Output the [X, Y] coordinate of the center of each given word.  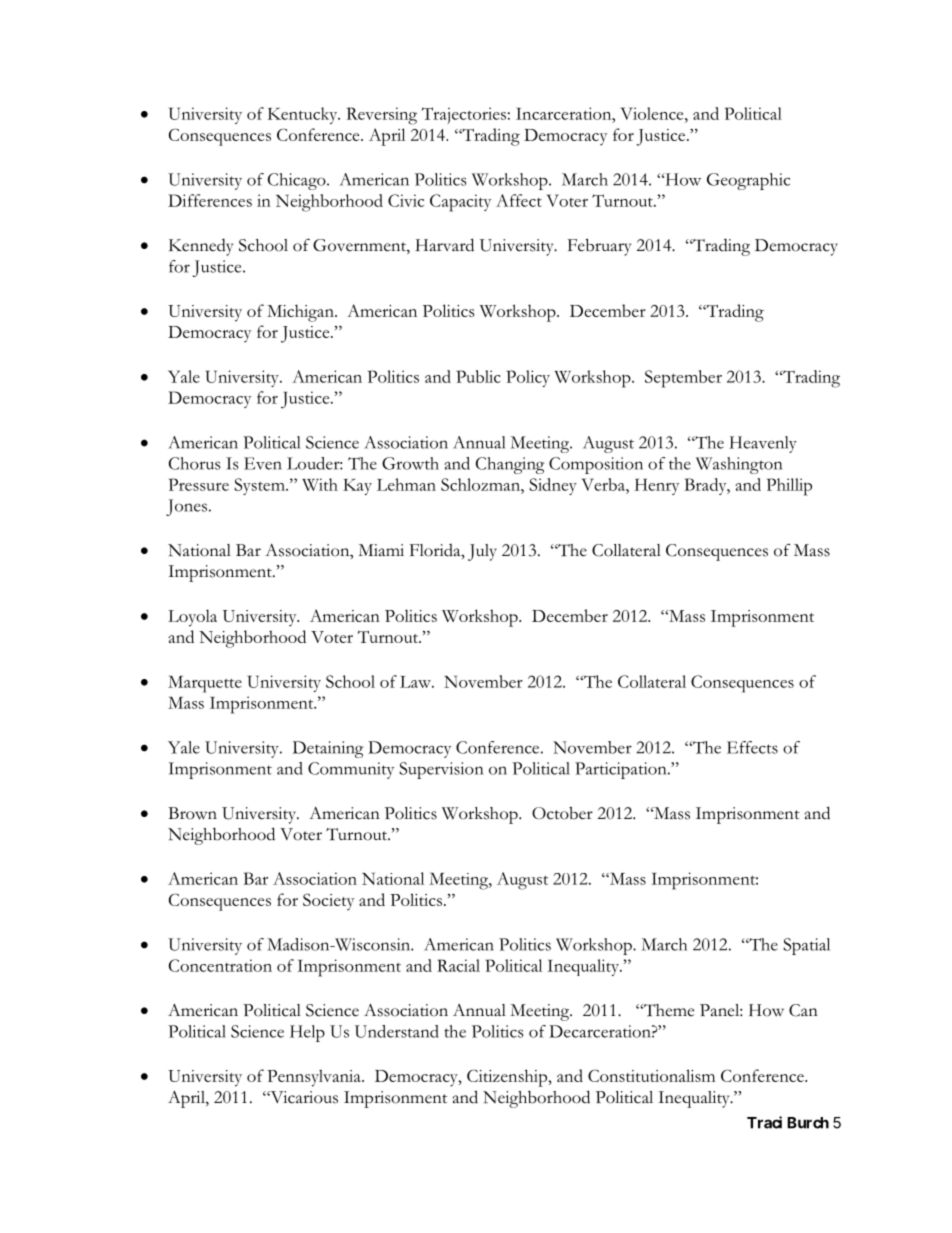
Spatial [806, 946]
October [562, 813]
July [482, 552]
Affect [519, 200]
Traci [764, 1122]
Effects [752, 747]
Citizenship [508, 1078]
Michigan [301, 313]
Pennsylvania [315, 1078]
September [683, 379]
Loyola [192, 618]
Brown [192, 813]
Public [478, 376]
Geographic [748, 181]
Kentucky [304, 115]
